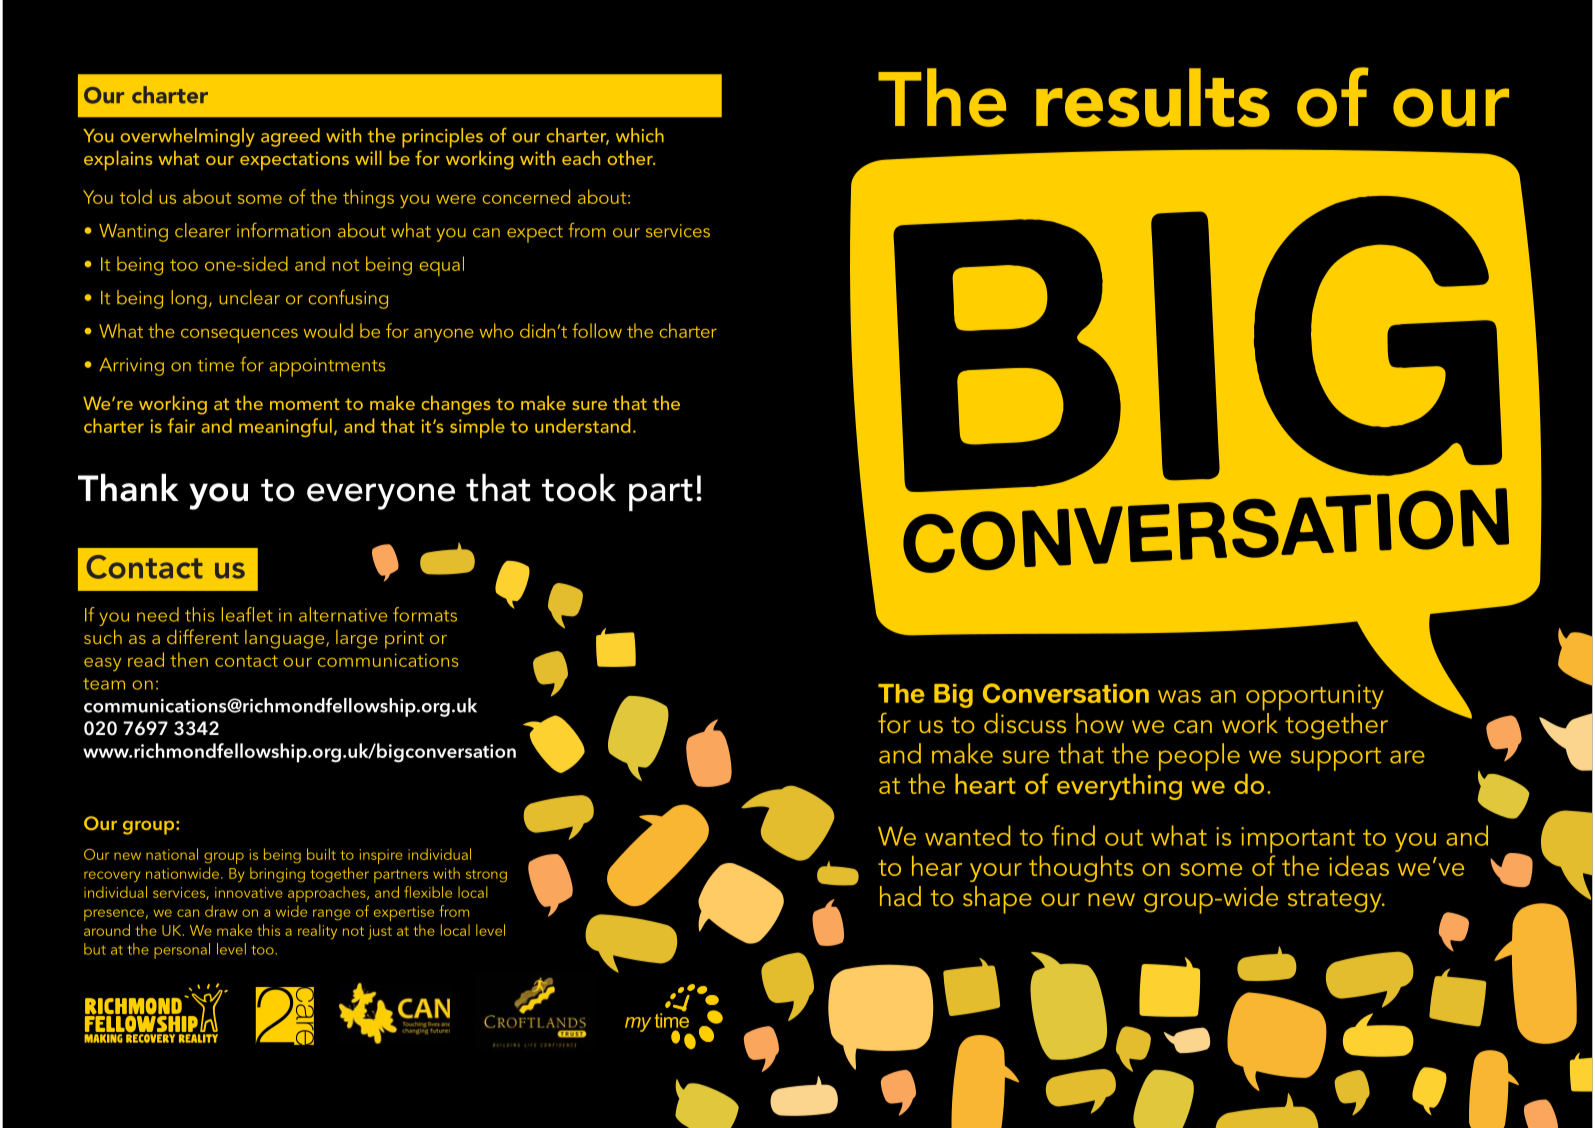 This document has width=1595, height=1128. What do you see at coordinates (221, 911) in the document?
I see `draw` at bounding box center [221, 911].
